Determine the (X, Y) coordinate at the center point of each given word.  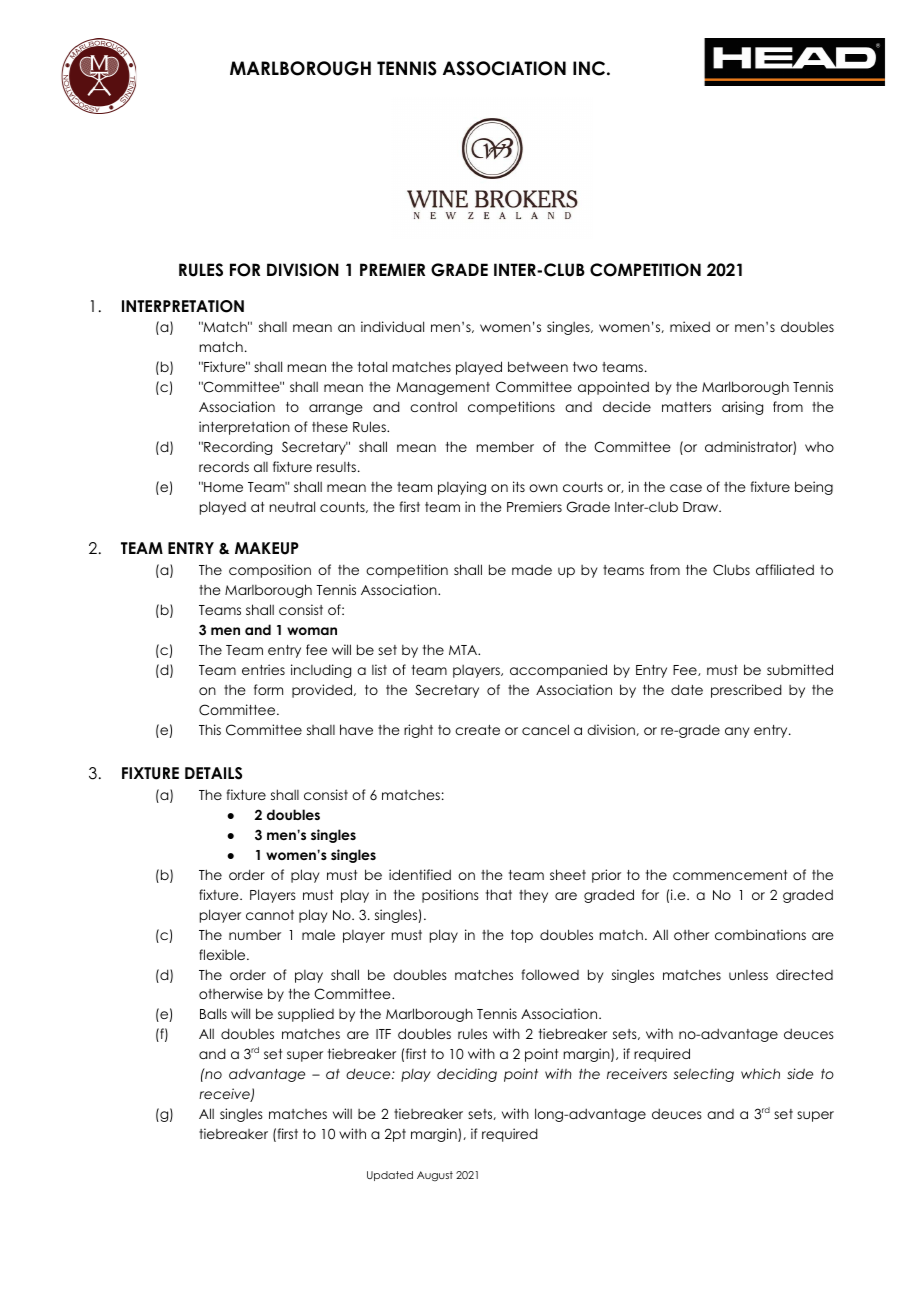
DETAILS (213, 773)
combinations (760, 934)
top (522, 936)
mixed (690, 326)
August (435, 1176)
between (538, 366)
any (737, 732)
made (532, 570)
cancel (545, 729)
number (255, 935)
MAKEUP (267, 548)
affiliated (785, 569)
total (372, 366)
